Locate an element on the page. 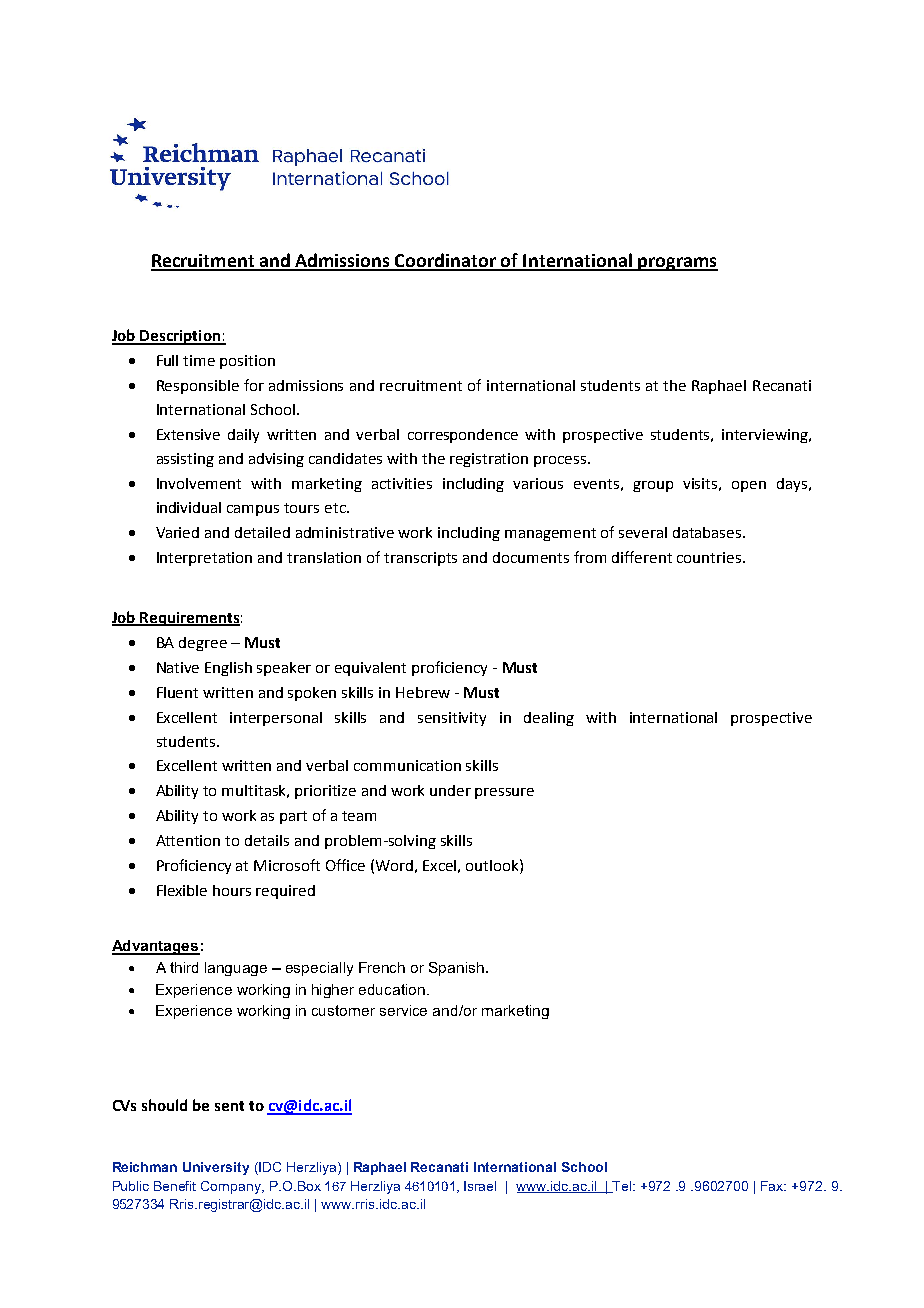 The height and width of the image is (1308, 924). activities is located at coordinates (402, 483).
